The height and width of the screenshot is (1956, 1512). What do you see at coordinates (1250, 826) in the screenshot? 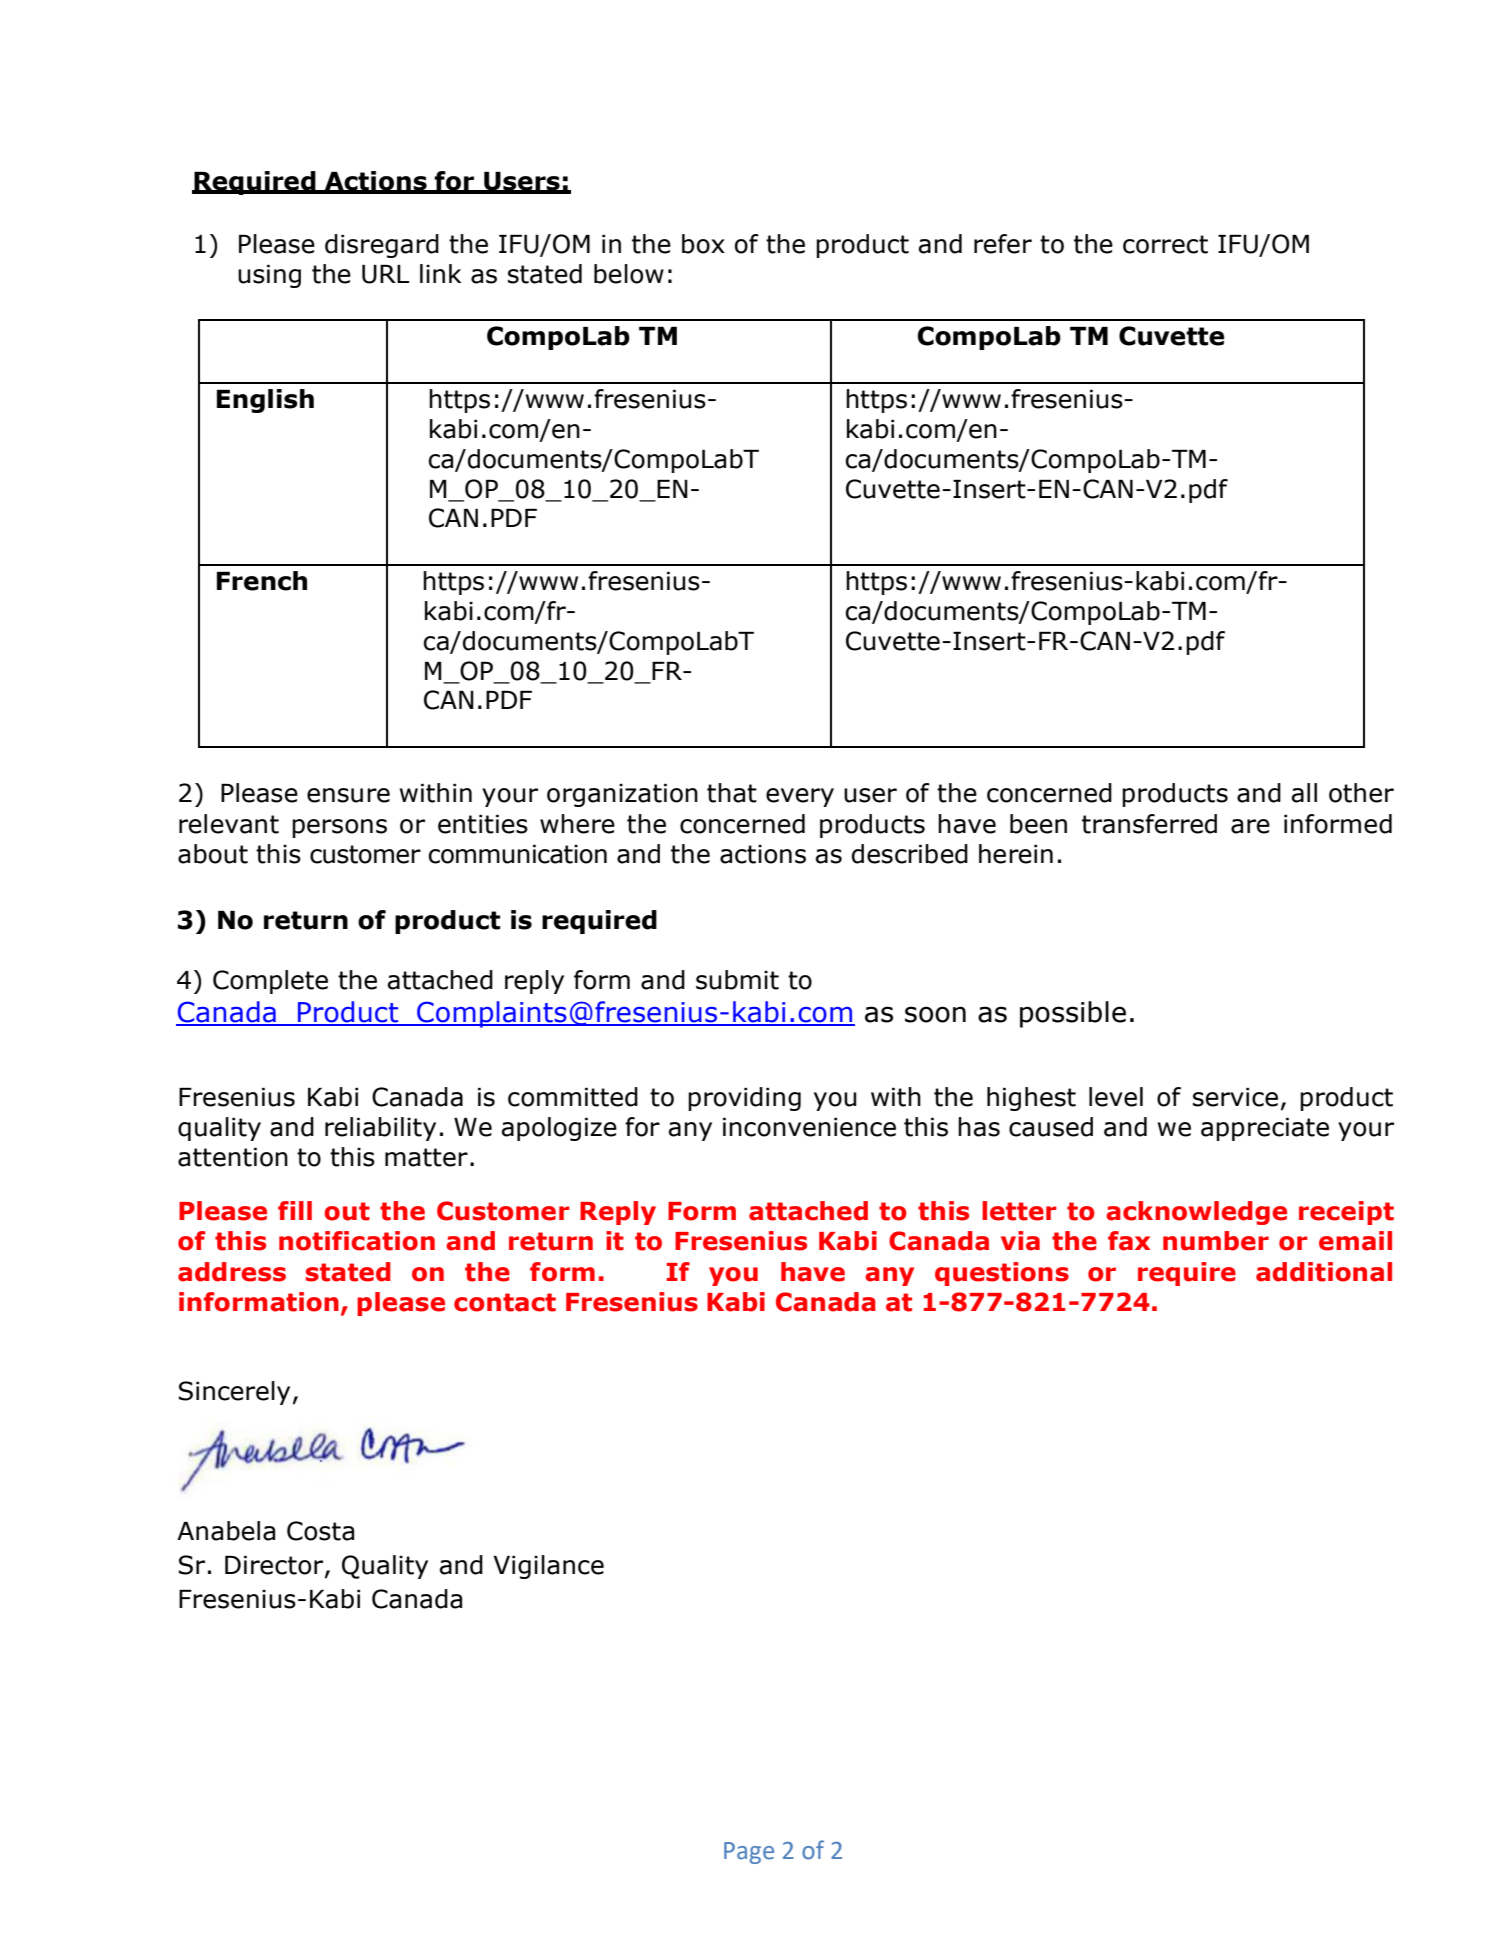
I see `are` at bounding box center [1250, 826].
